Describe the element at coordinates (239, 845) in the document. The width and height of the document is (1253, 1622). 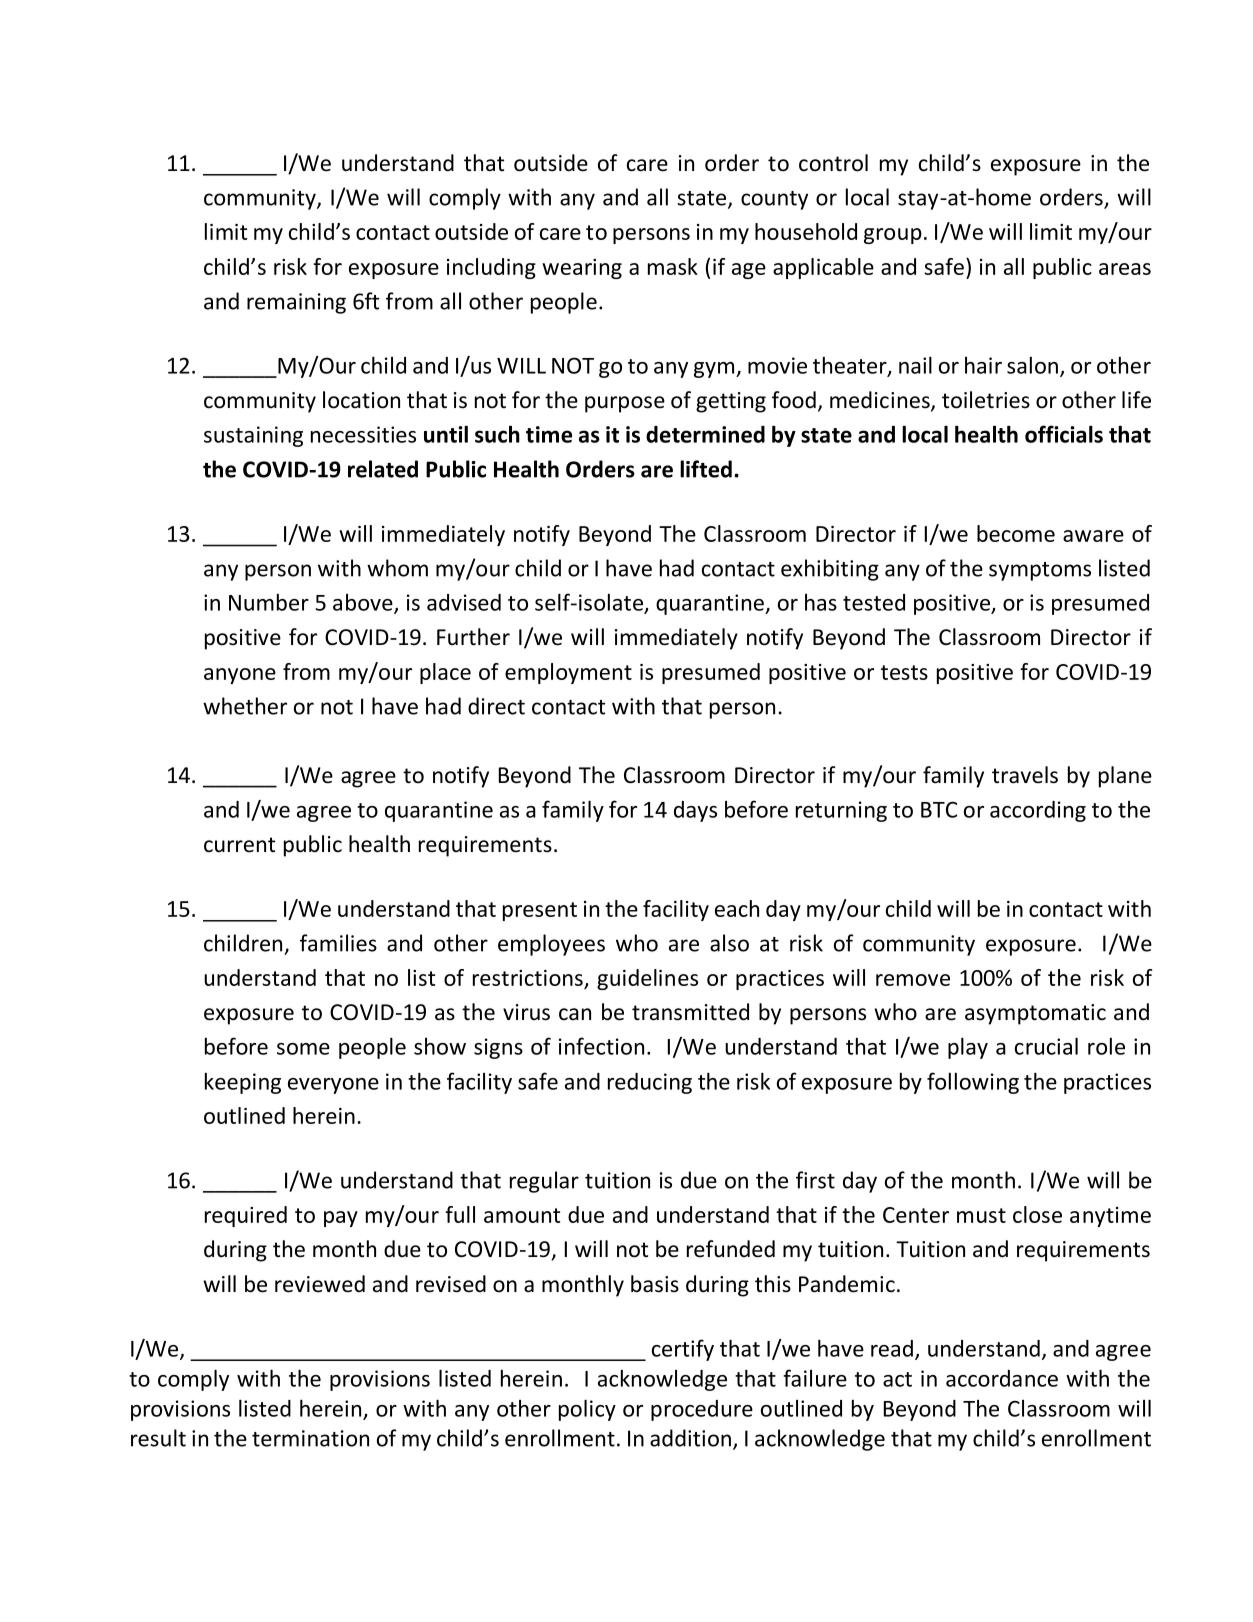
I see `current` at that location.
